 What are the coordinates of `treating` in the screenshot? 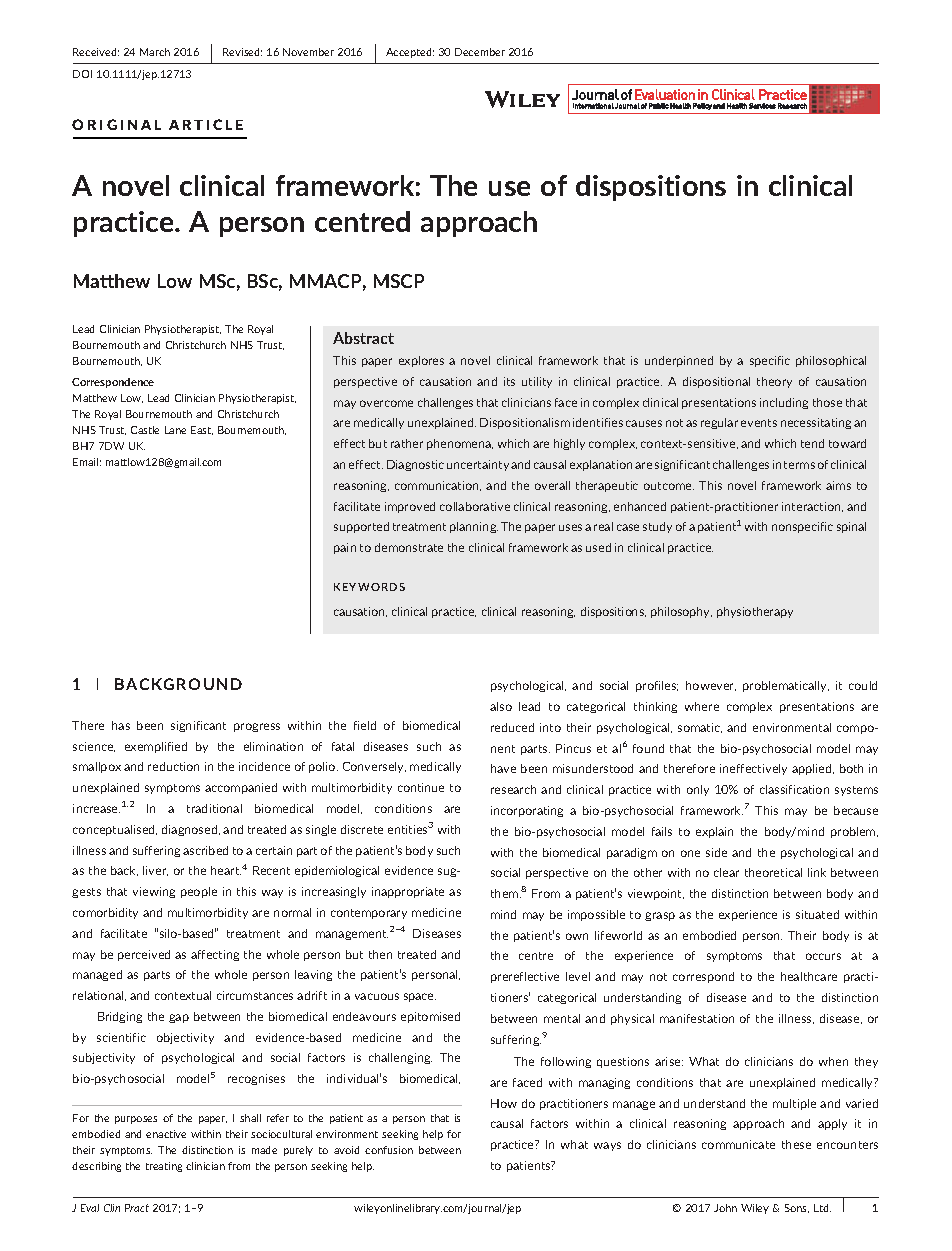 It's located at (164, 1167).
